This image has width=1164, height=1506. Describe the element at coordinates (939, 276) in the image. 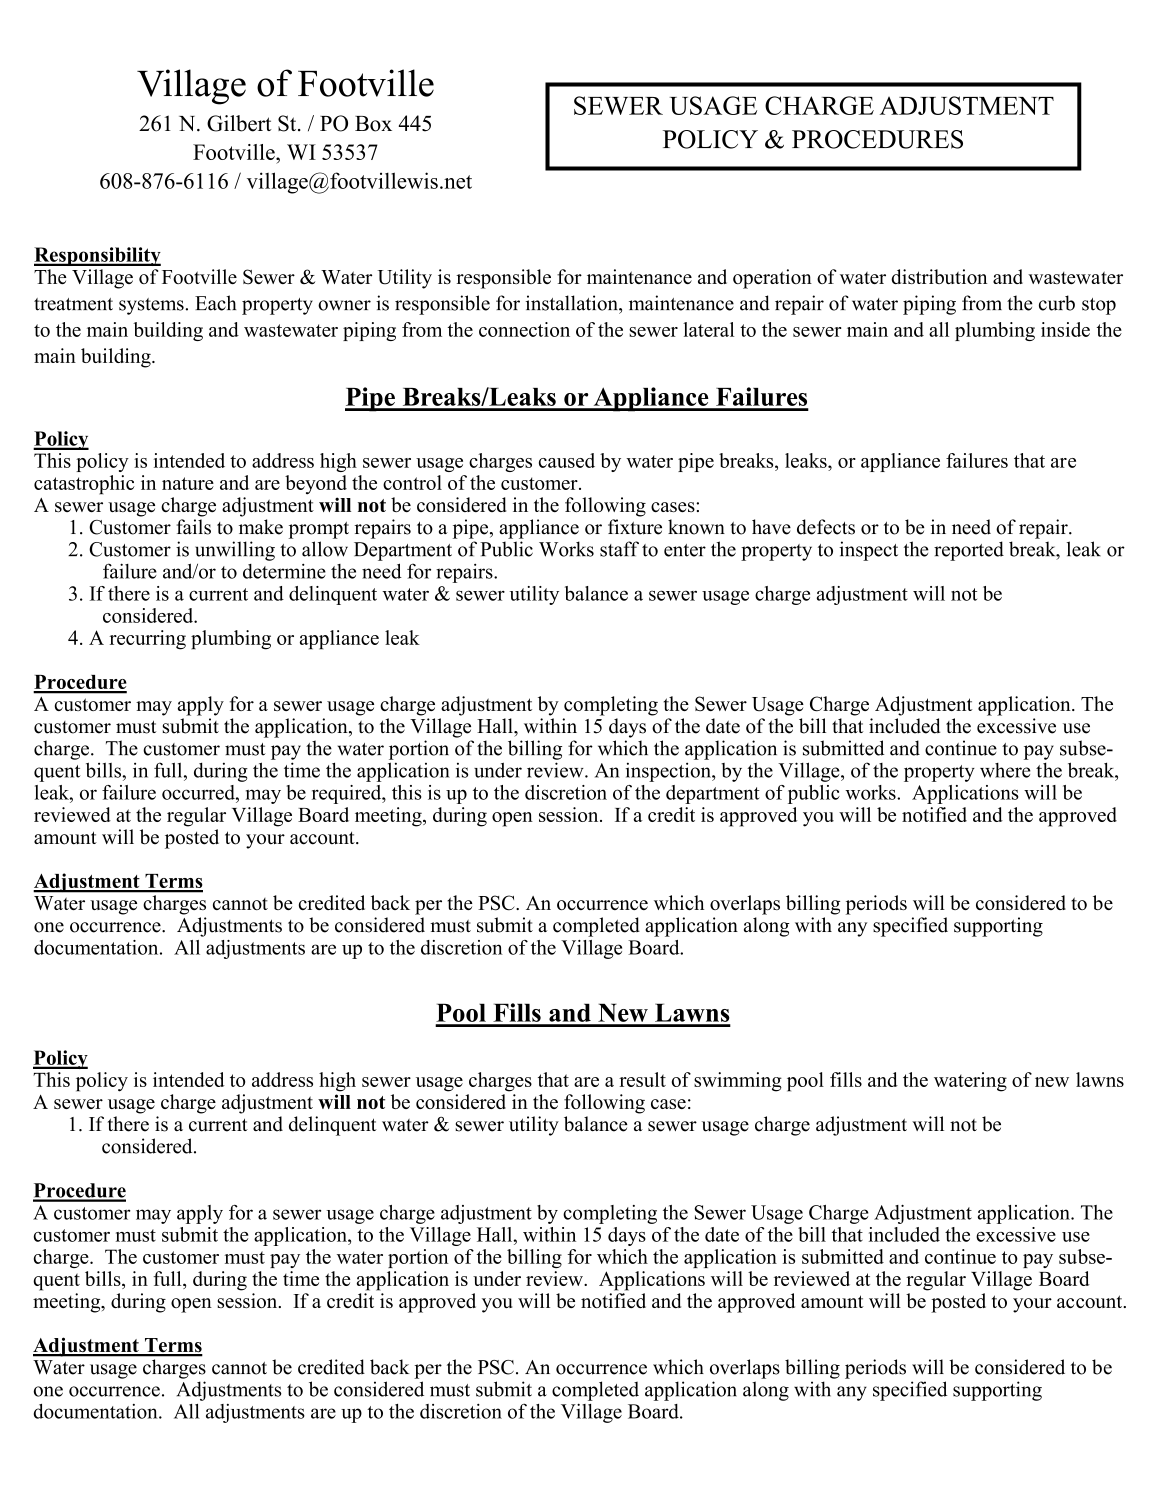

I see `distribution` at that location.
